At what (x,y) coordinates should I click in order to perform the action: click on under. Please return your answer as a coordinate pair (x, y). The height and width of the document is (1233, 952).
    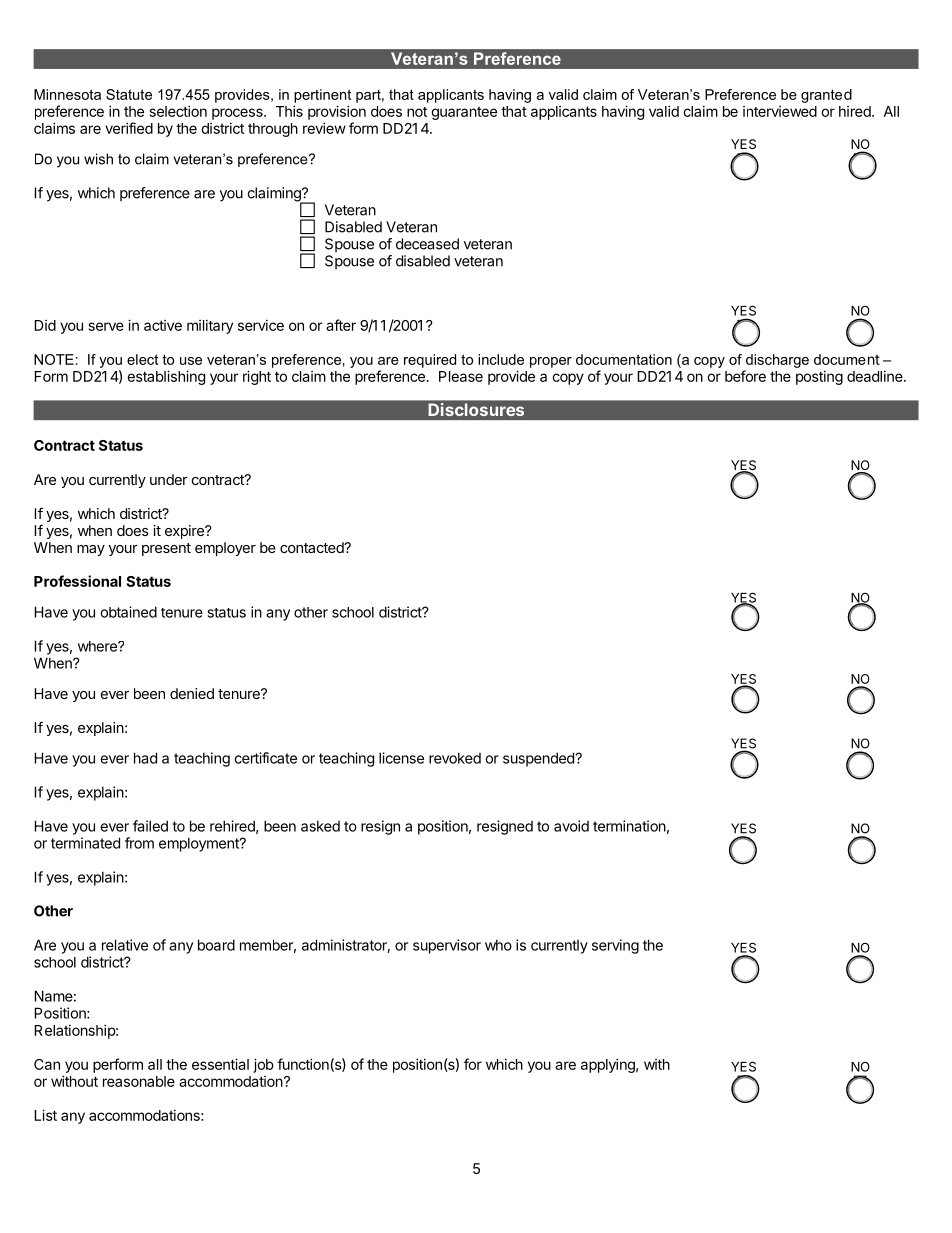
    Looking at the image, I should click on (169, 479).
